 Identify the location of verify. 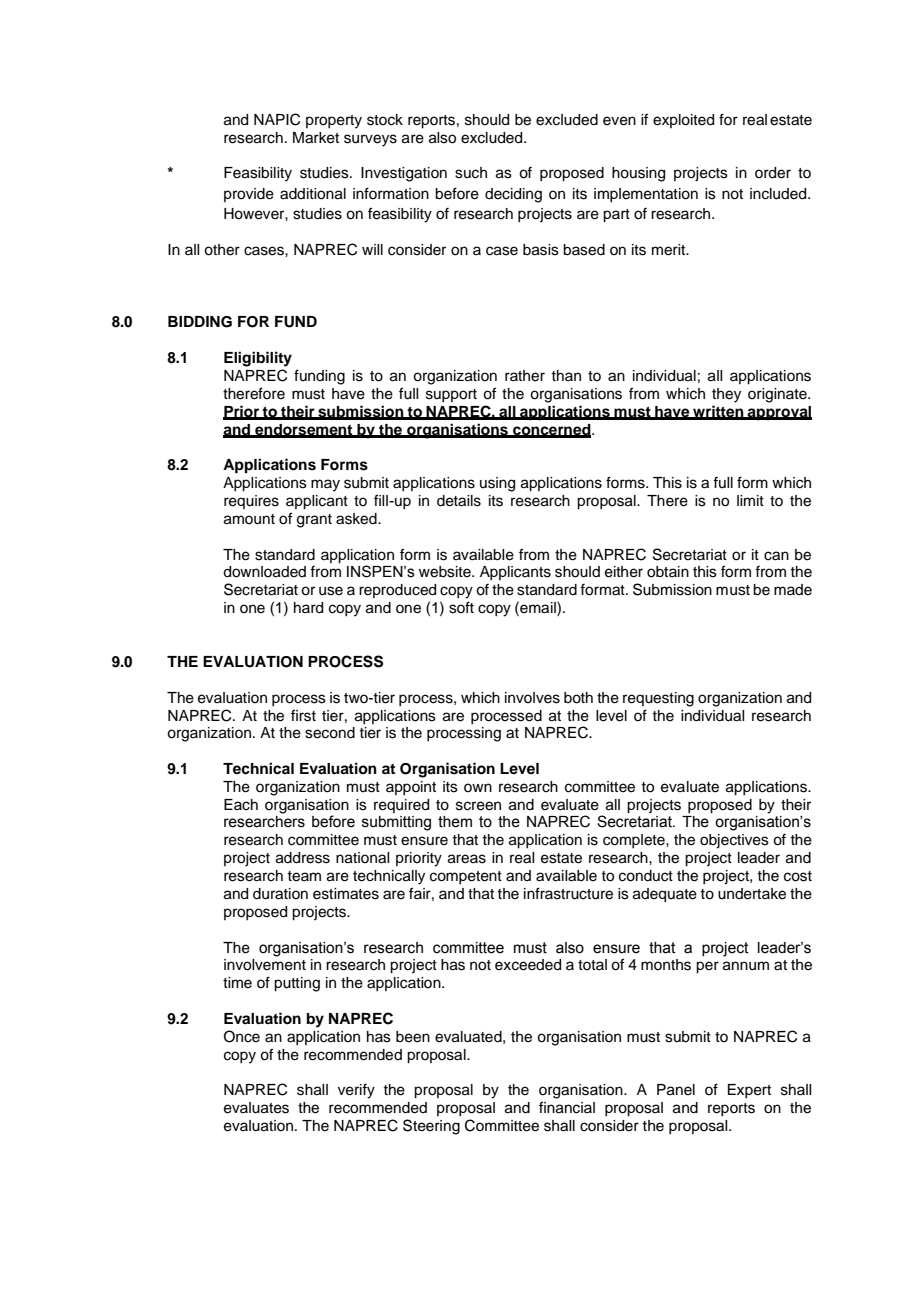
(356, 1091).
